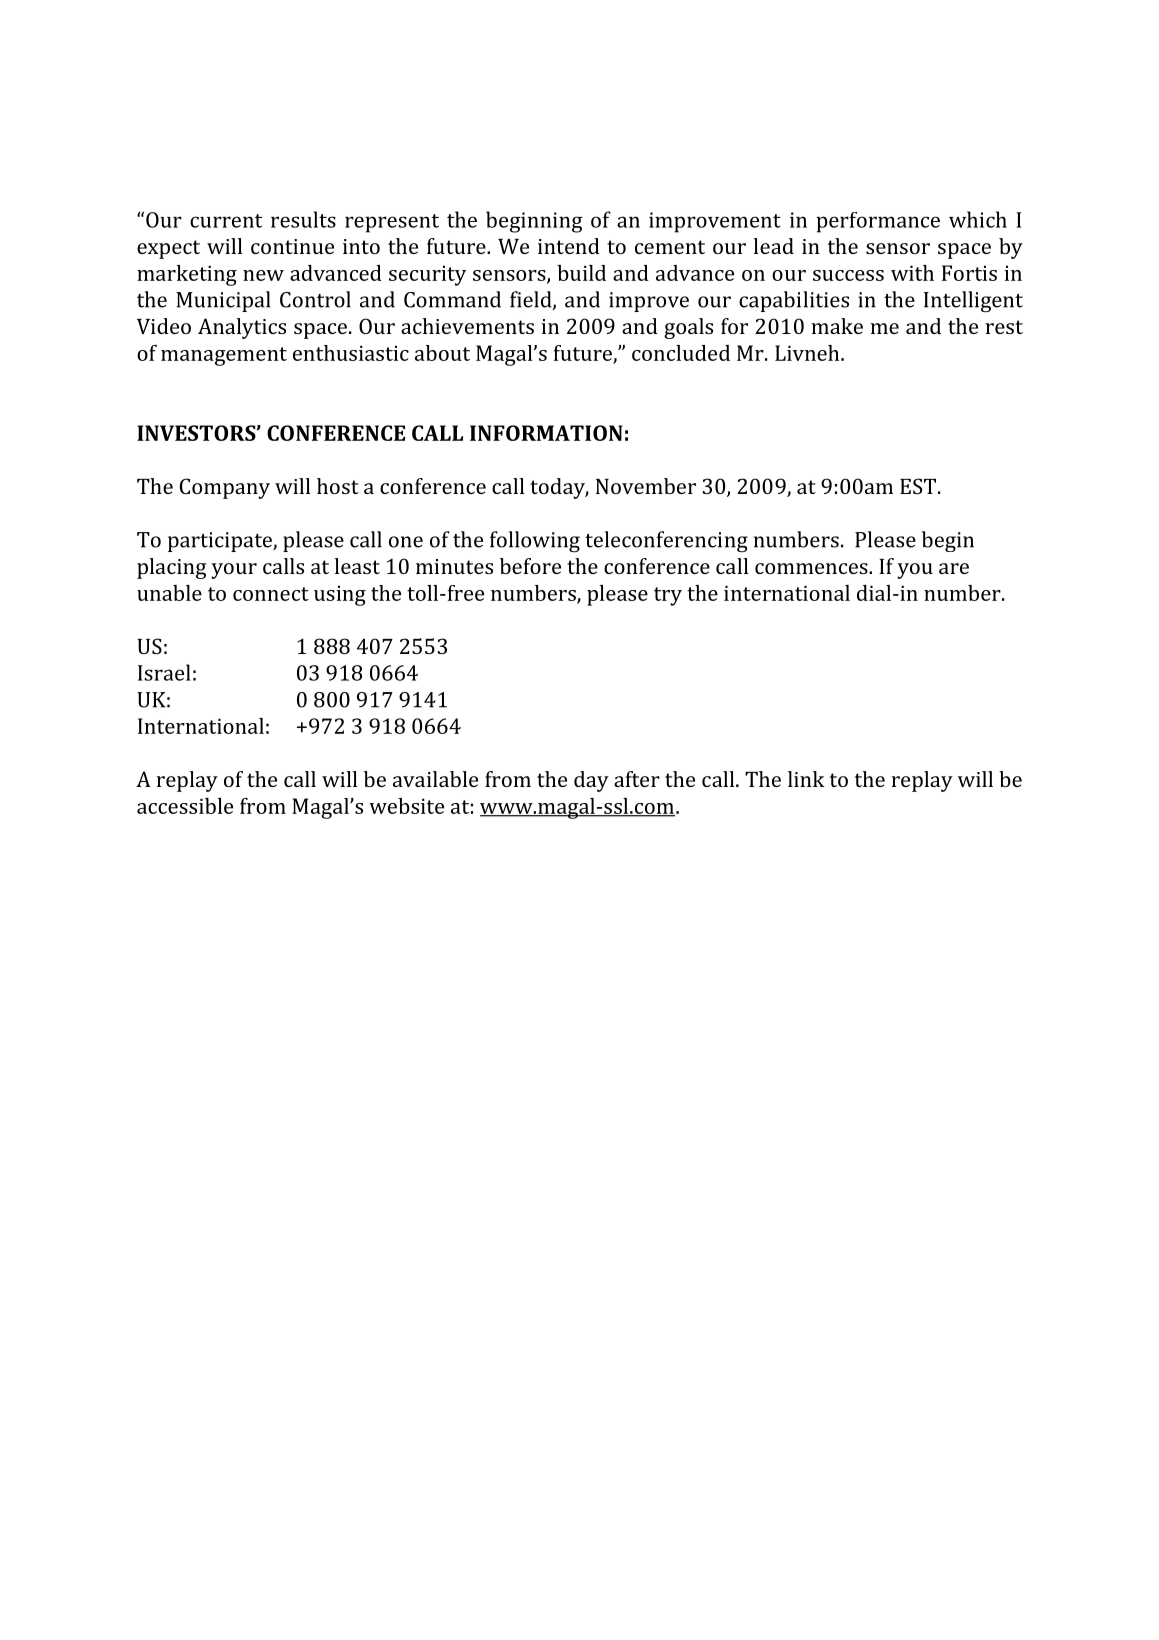 This screenshot has width=1159, height=1640. Describe the element at coordinates (806, 779) in the screenshot. I see `link` at that location.
